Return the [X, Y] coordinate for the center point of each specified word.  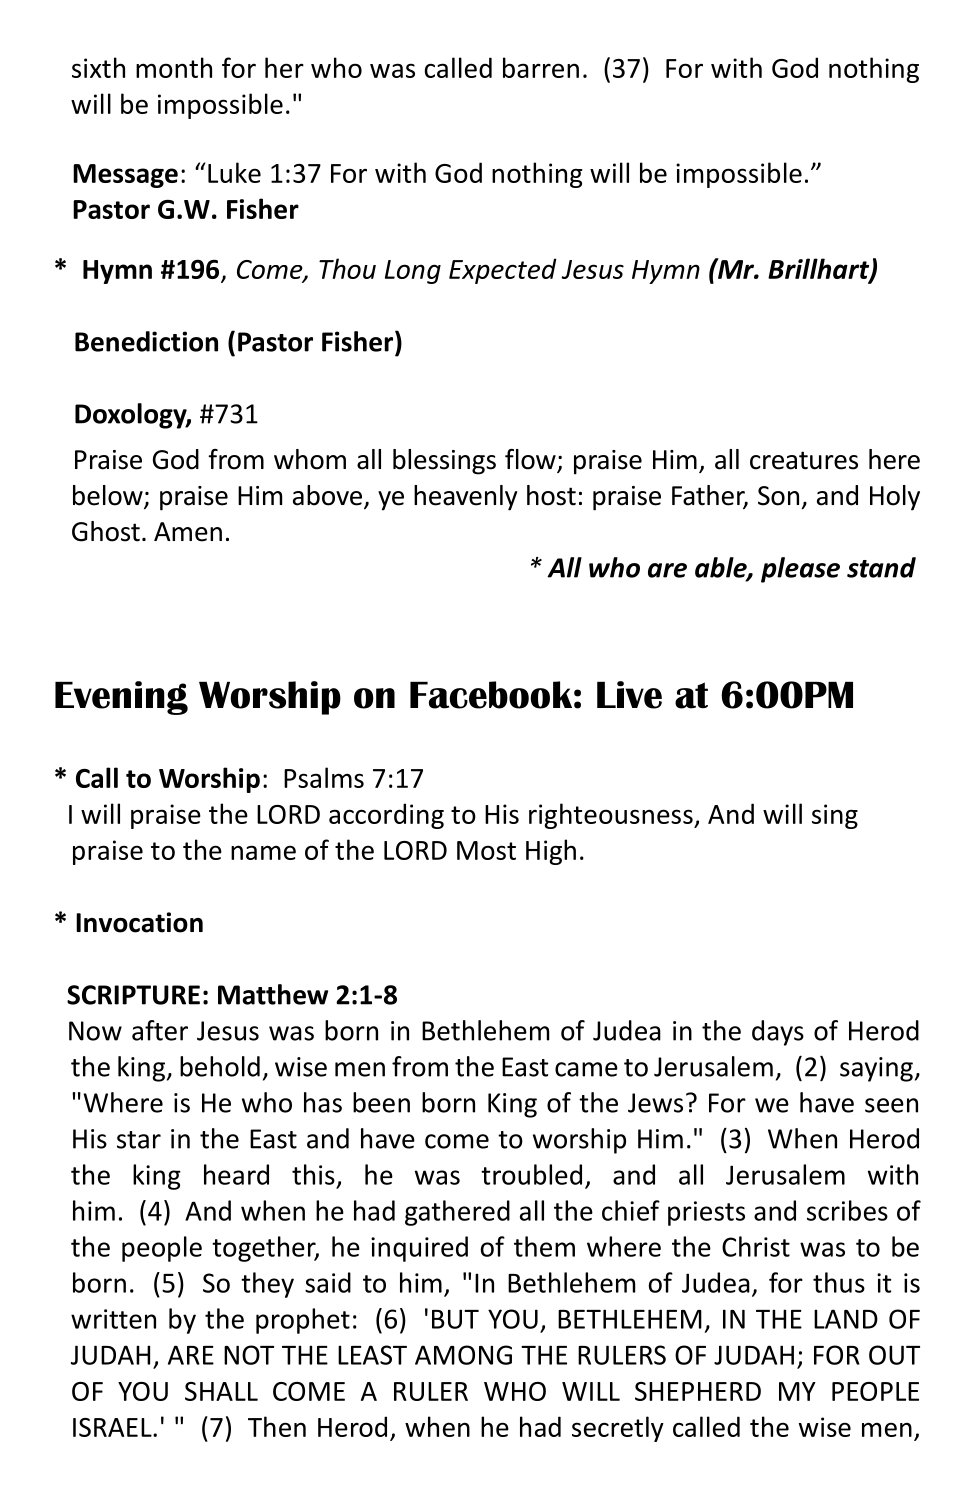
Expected [503, 271]
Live [629, 695]
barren [541, 67]
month [174, 67]
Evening [121, 698]
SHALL [221, 1391]
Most [486, 850]
